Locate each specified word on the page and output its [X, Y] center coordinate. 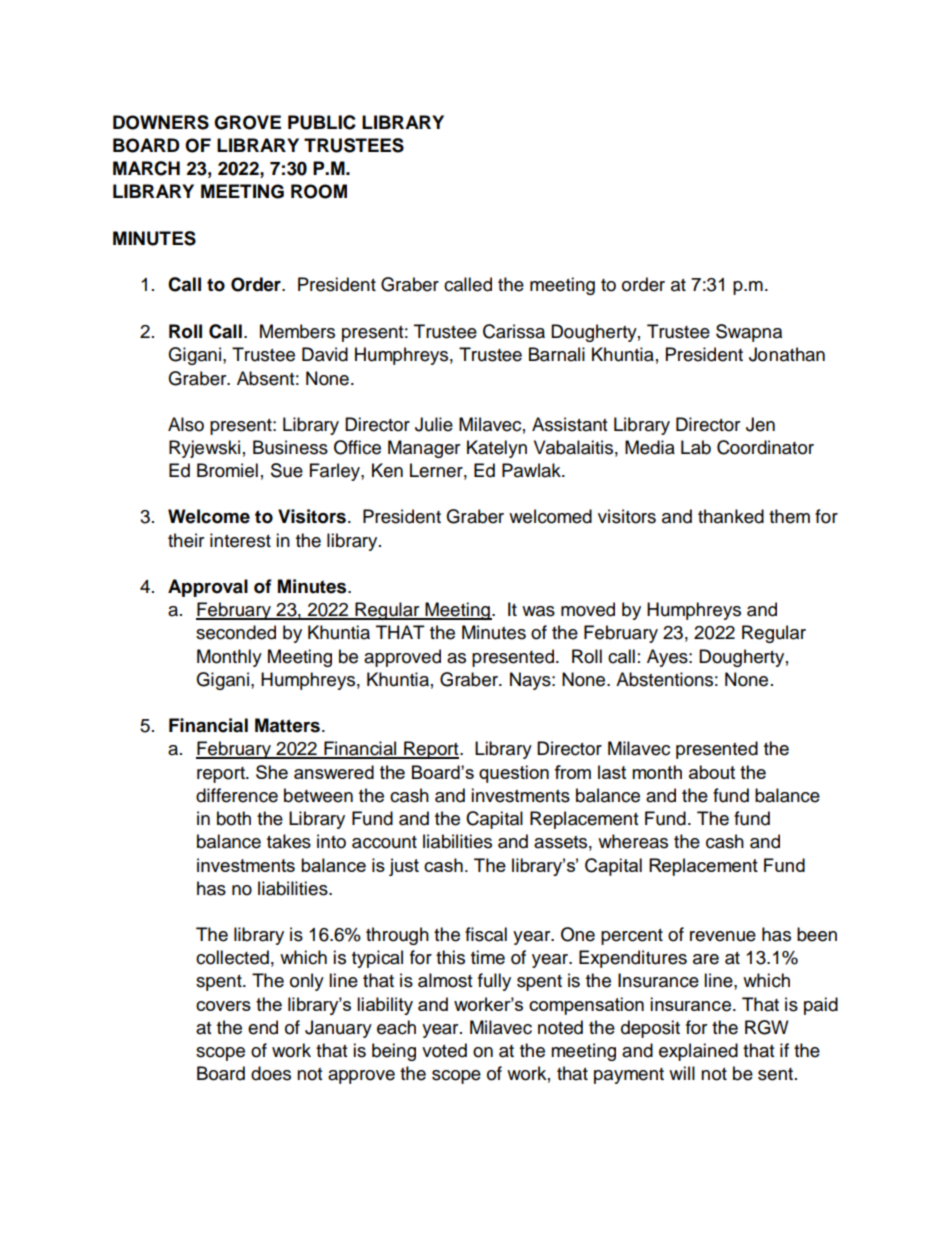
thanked [731, 516]
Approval [208, 588]
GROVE [247, 122]
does [271, 1073]
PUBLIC [322, 122]
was [538, 611]
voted [444, 1050]
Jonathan [787, 354]
